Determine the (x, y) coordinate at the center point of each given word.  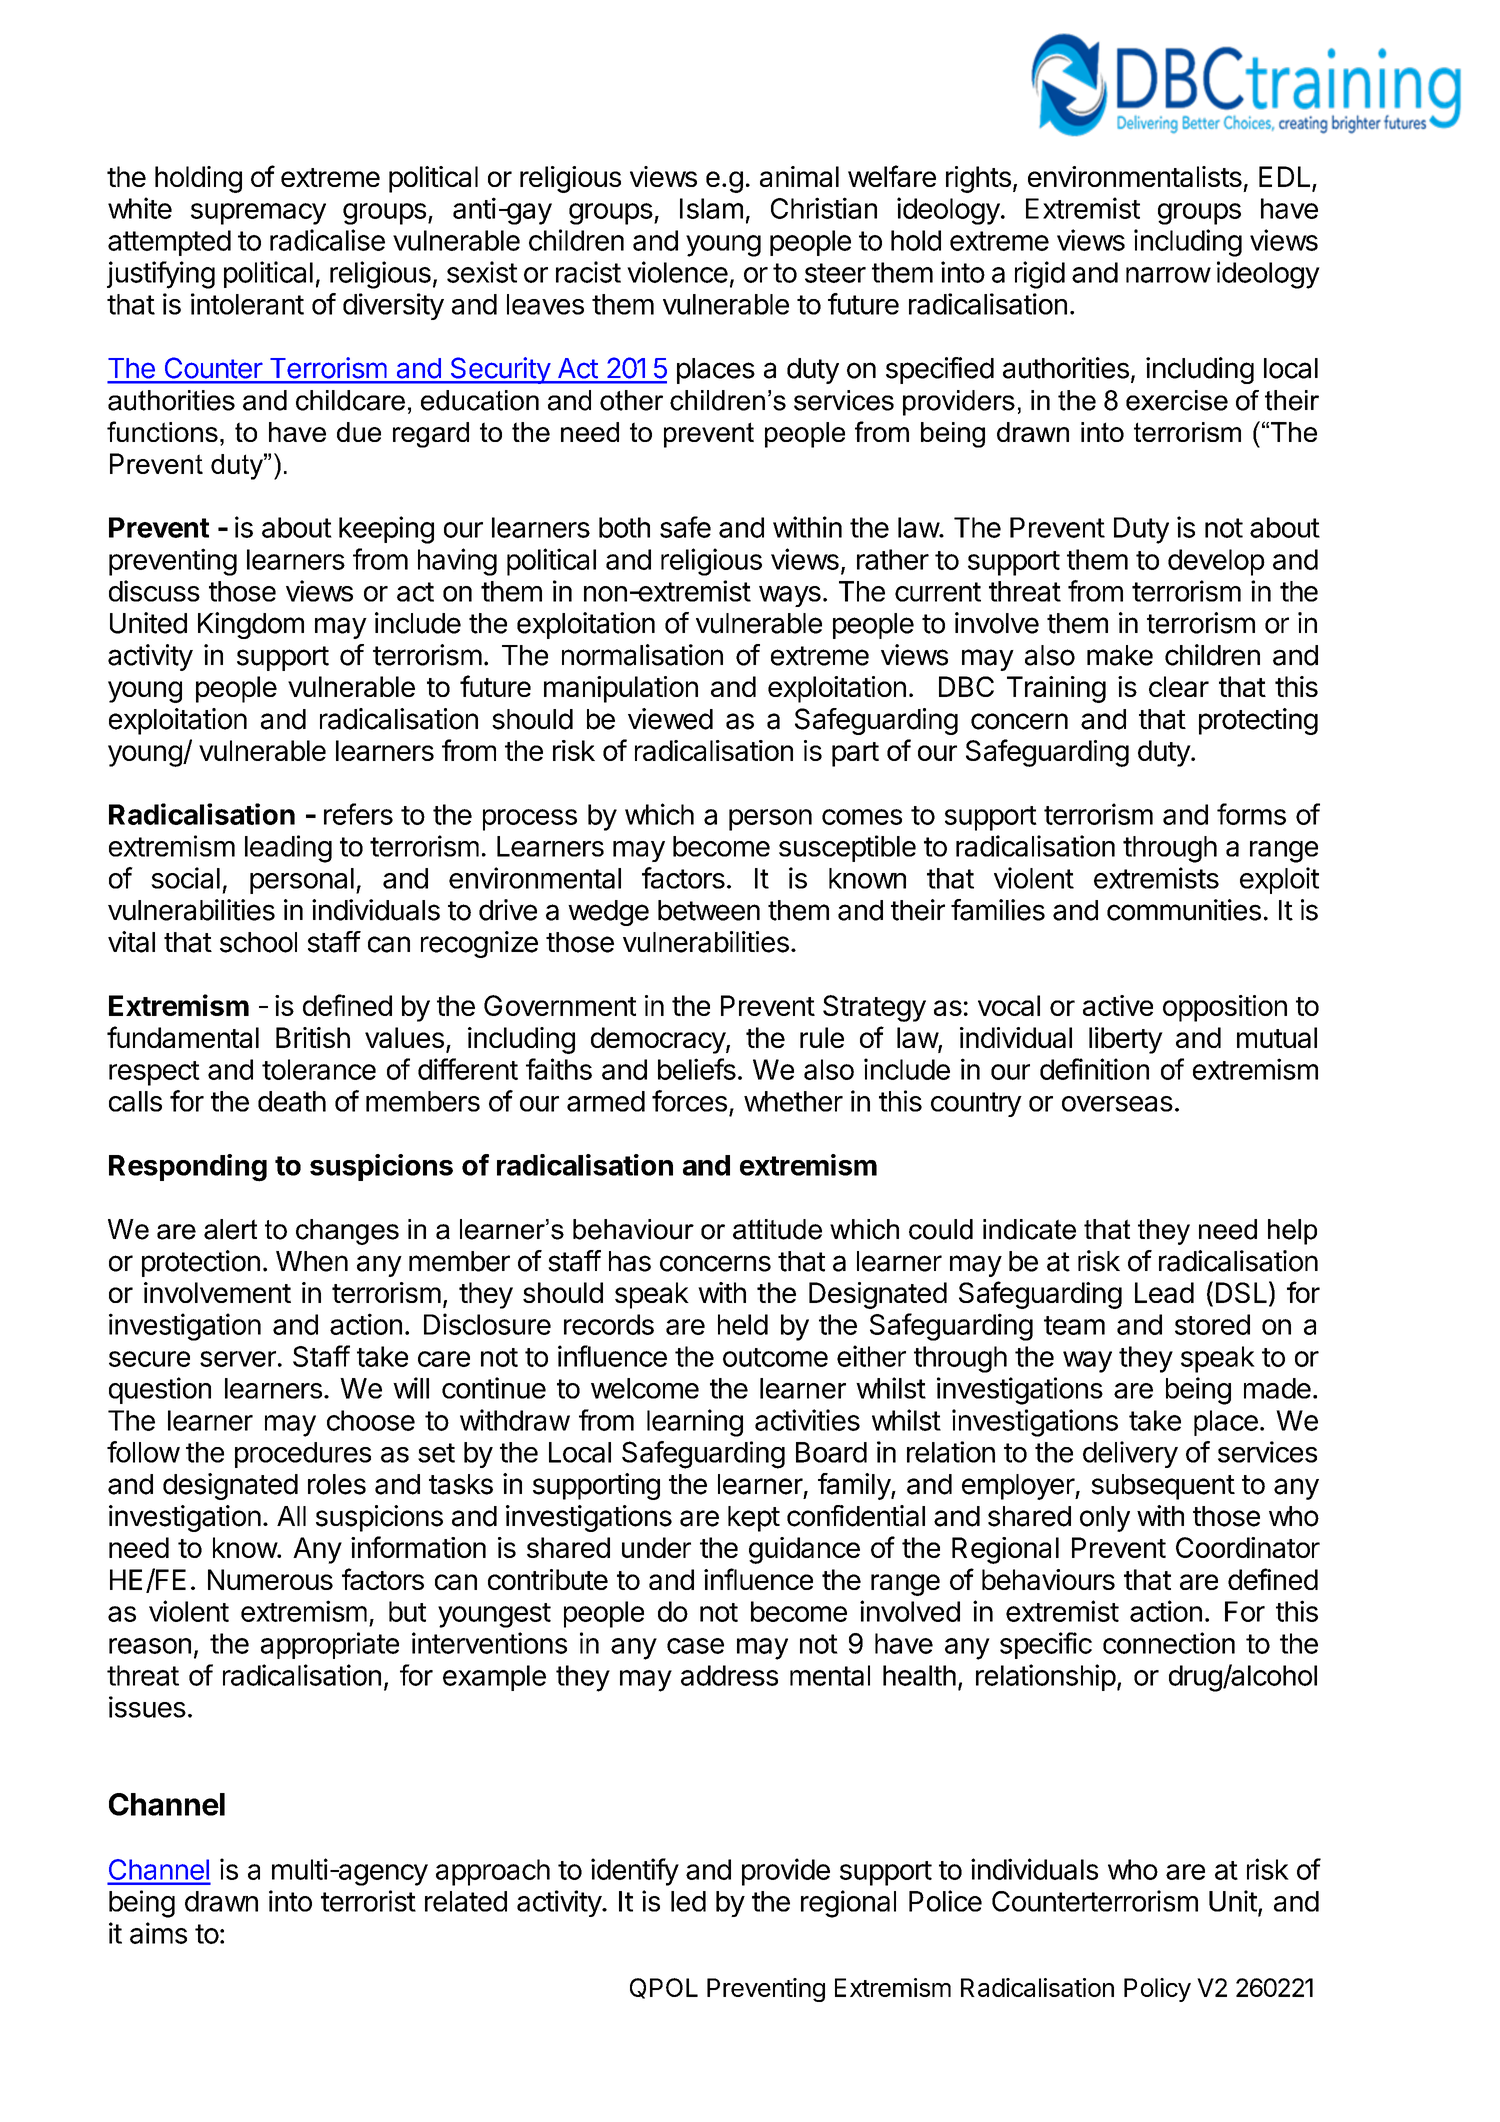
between (709, 910)
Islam (711, 208)
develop (1216, 562)
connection (1169, 1643)
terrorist (368, 1901)
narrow (1168, 275)
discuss (154, 591)
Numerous (270, 1579)
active (1118, 1005)
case (695, 1646)
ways (790, 596)
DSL (1241, 1292)
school (258, 942)
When (312, 1261)
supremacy (258, 214)
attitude (777, 1229)
